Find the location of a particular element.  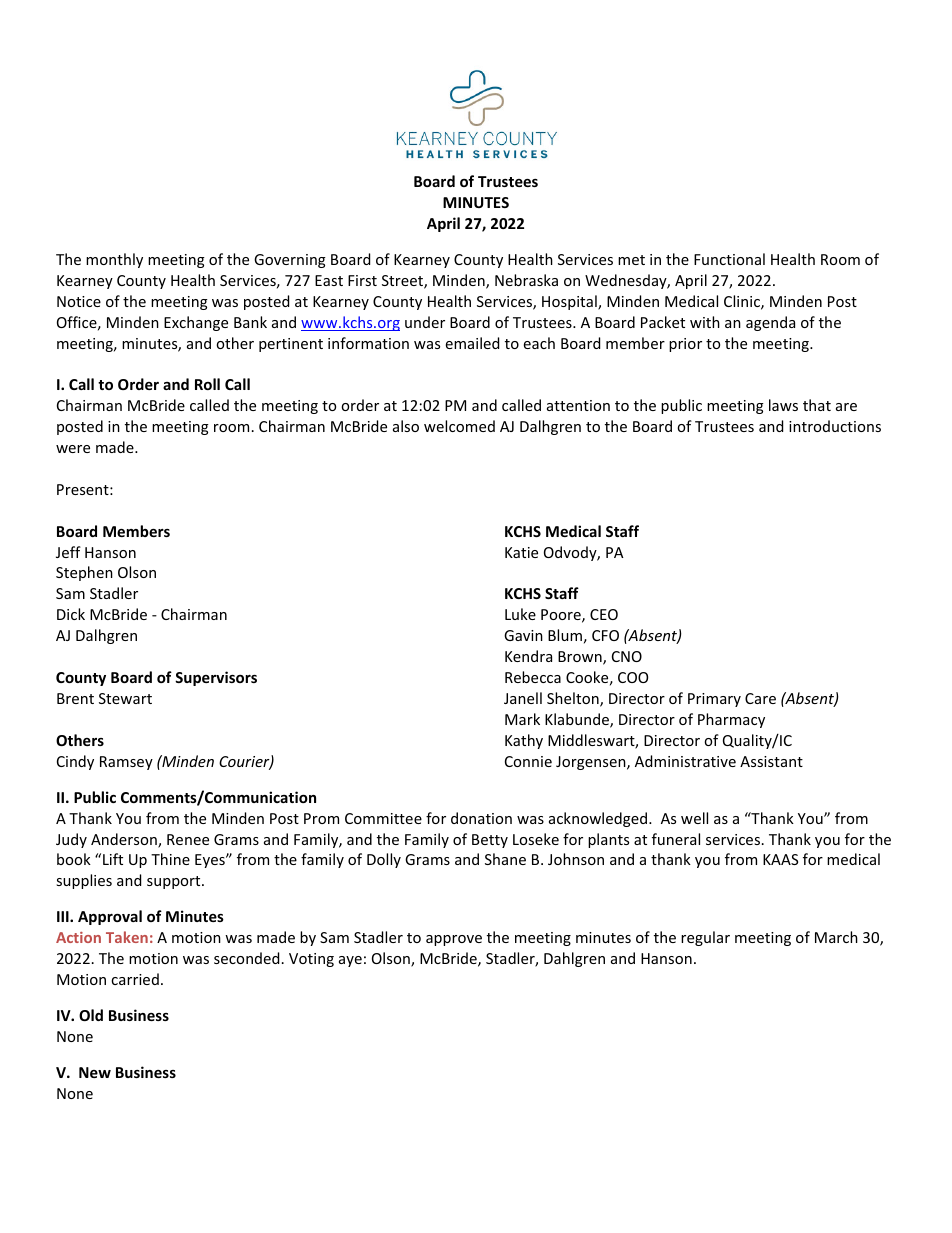

New is located at coordinates (95, 1072).
